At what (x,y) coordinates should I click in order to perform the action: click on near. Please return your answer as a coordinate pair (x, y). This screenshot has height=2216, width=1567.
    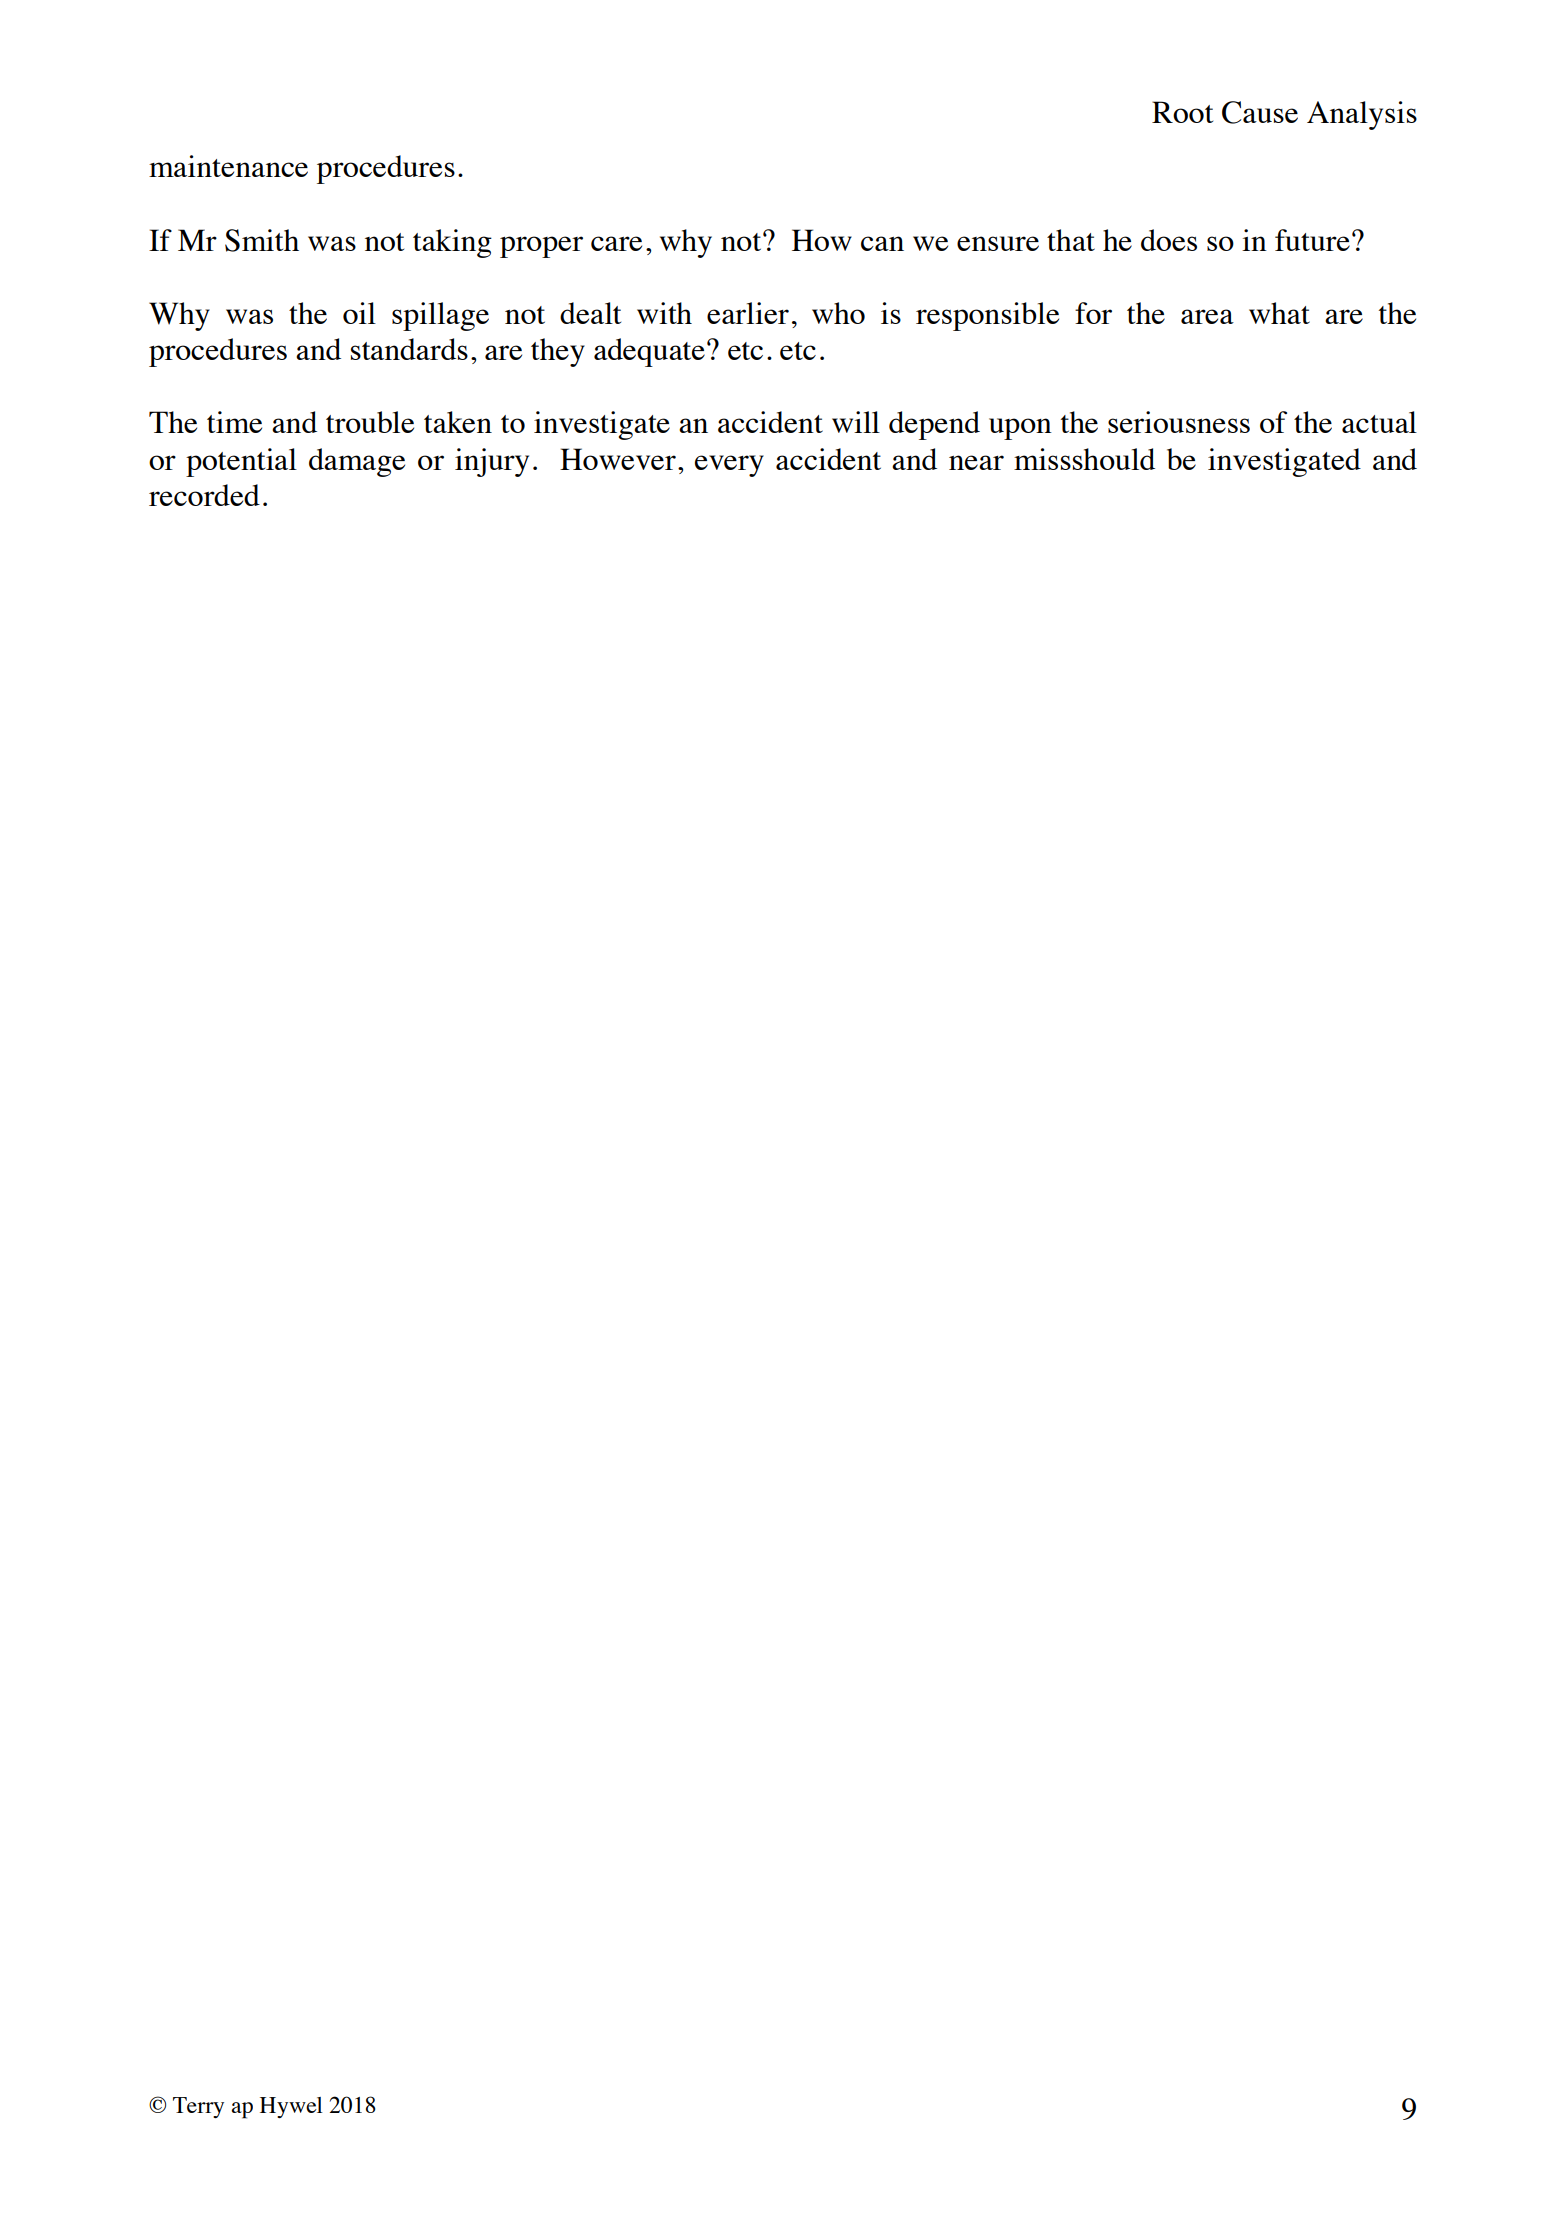
    Looking at the image, I should click on (976, 462).
